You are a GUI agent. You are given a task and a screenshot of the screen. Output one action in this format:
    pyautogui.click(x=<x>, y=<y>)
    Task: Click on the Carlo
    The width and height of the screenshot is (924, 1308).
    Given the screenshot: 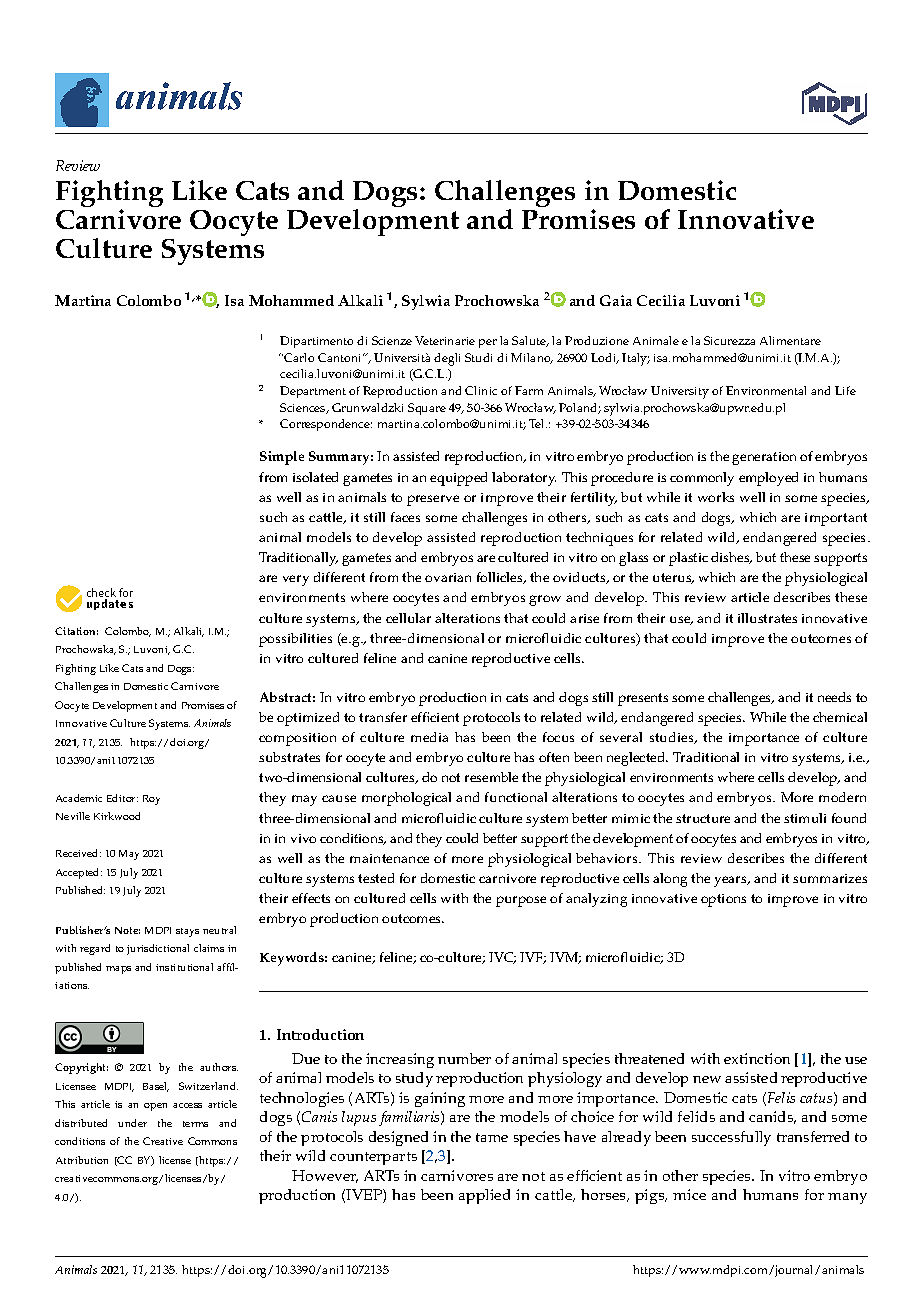 What is the action you would take?
    pyautogui.click(x=299, y=357)
